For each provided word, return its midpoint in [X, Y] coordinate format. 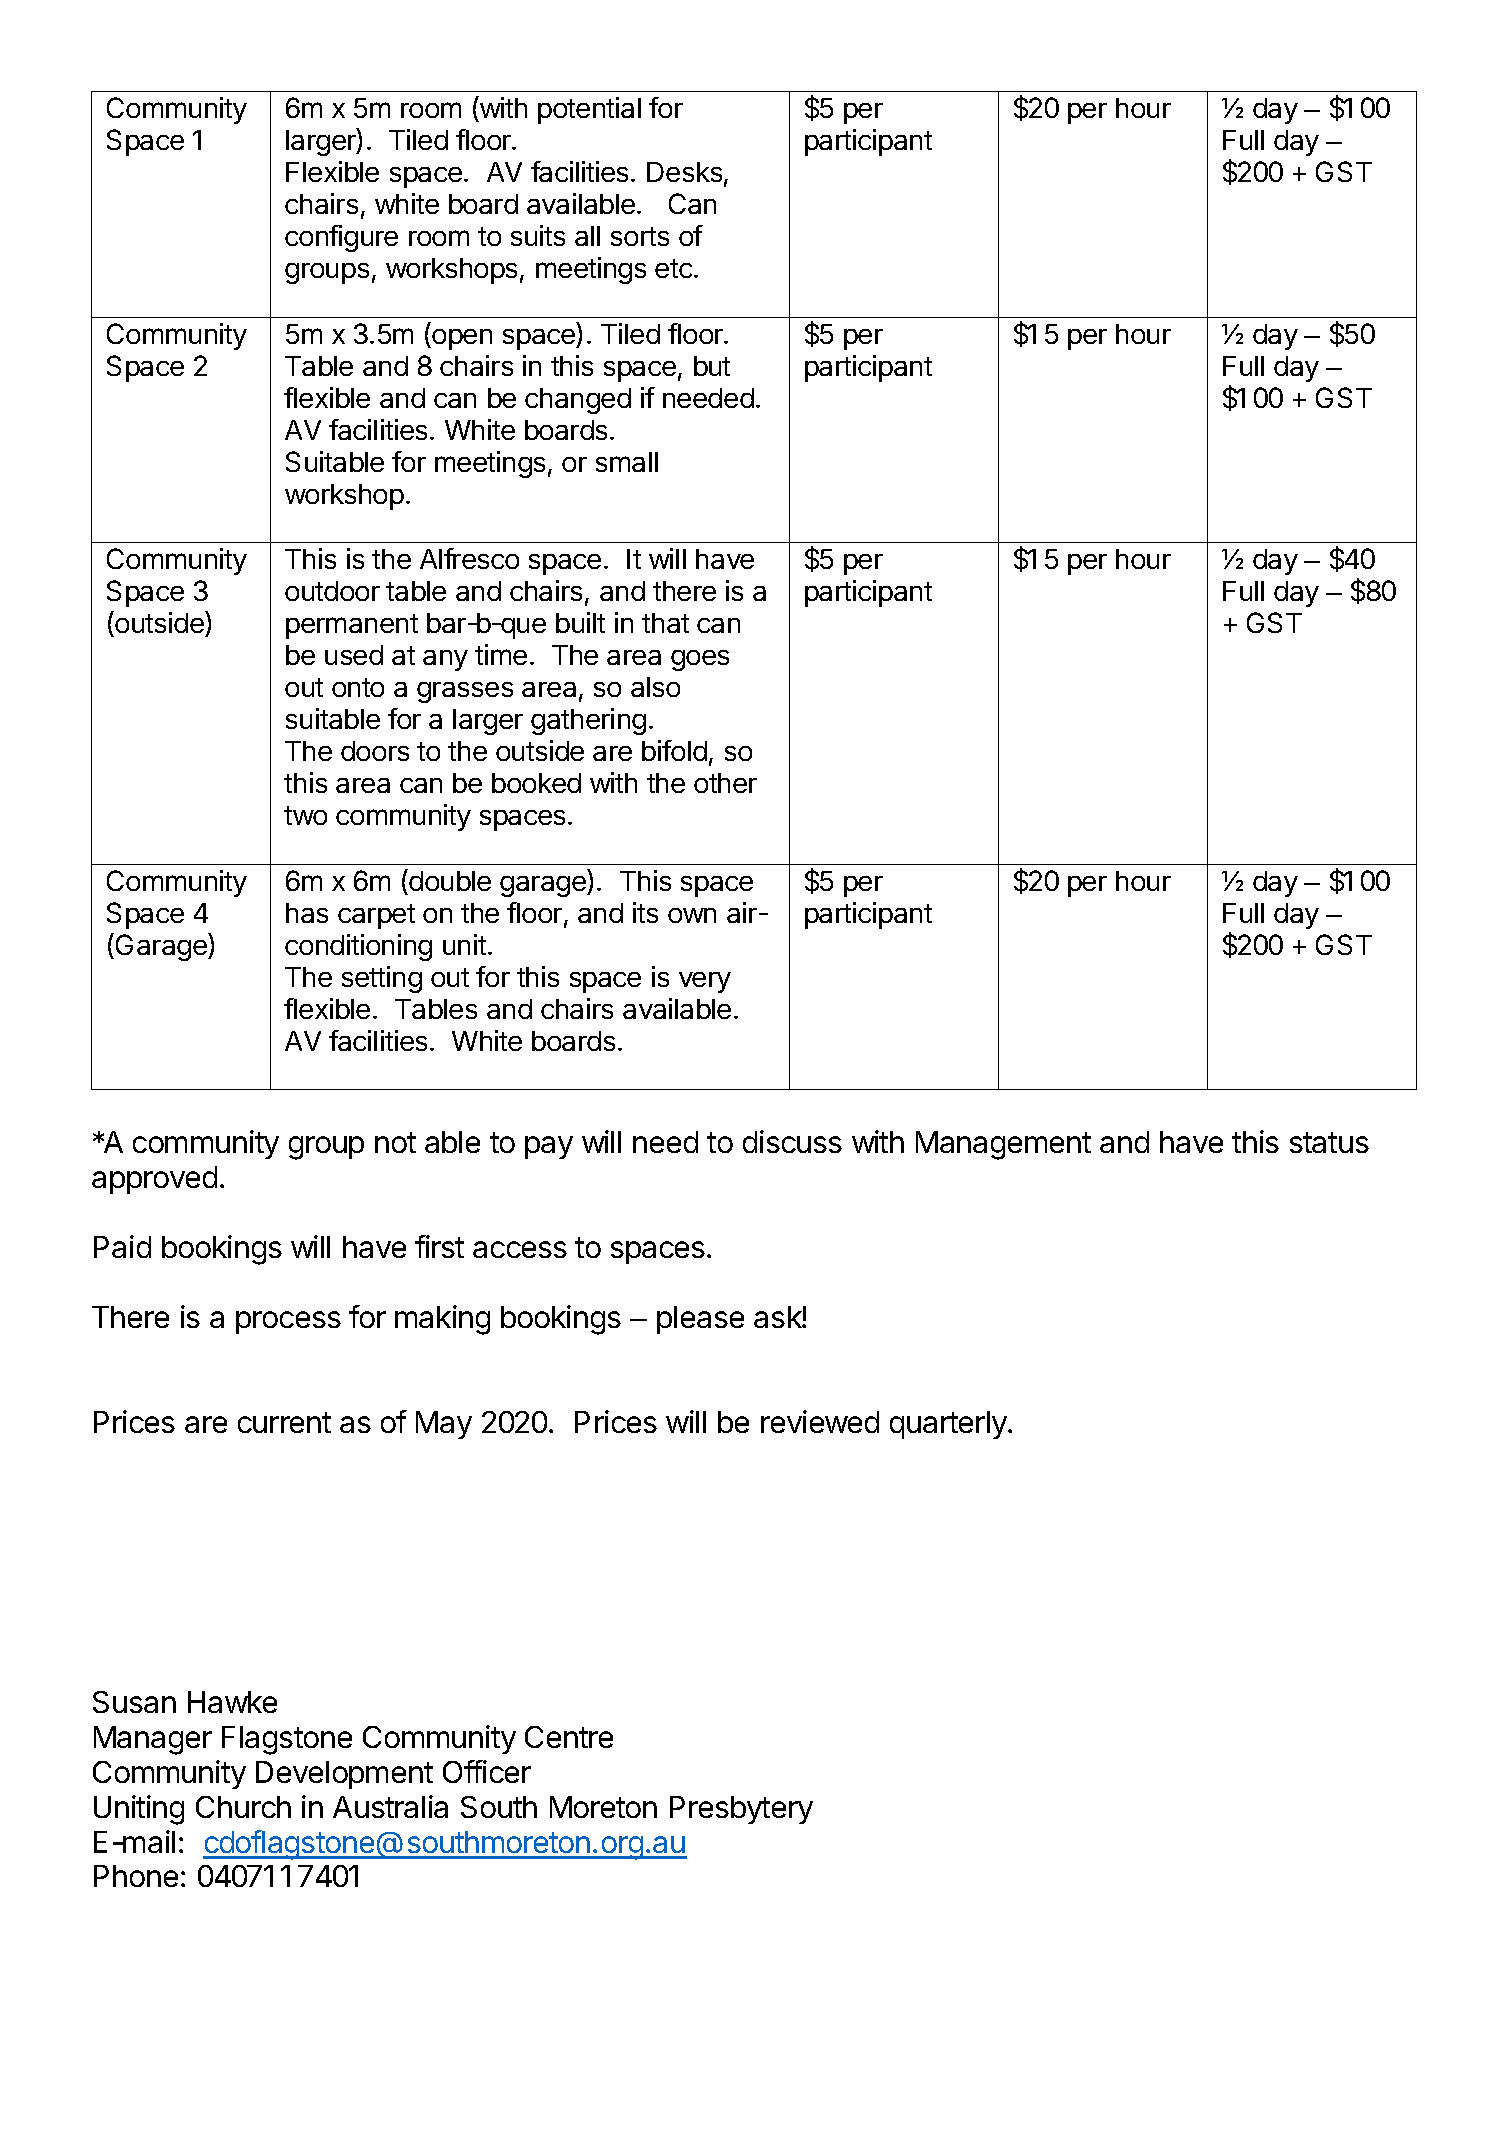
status [1329, 1142]
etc [673, 268]
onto [358, 687]
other [725, 783]
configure [341, 238]
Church [243, 1807]
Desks [686, 173]
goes [700, 660]
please [700, 1320]
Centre [569, 1737]
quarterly [949, 1425]
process [288, 1322]
